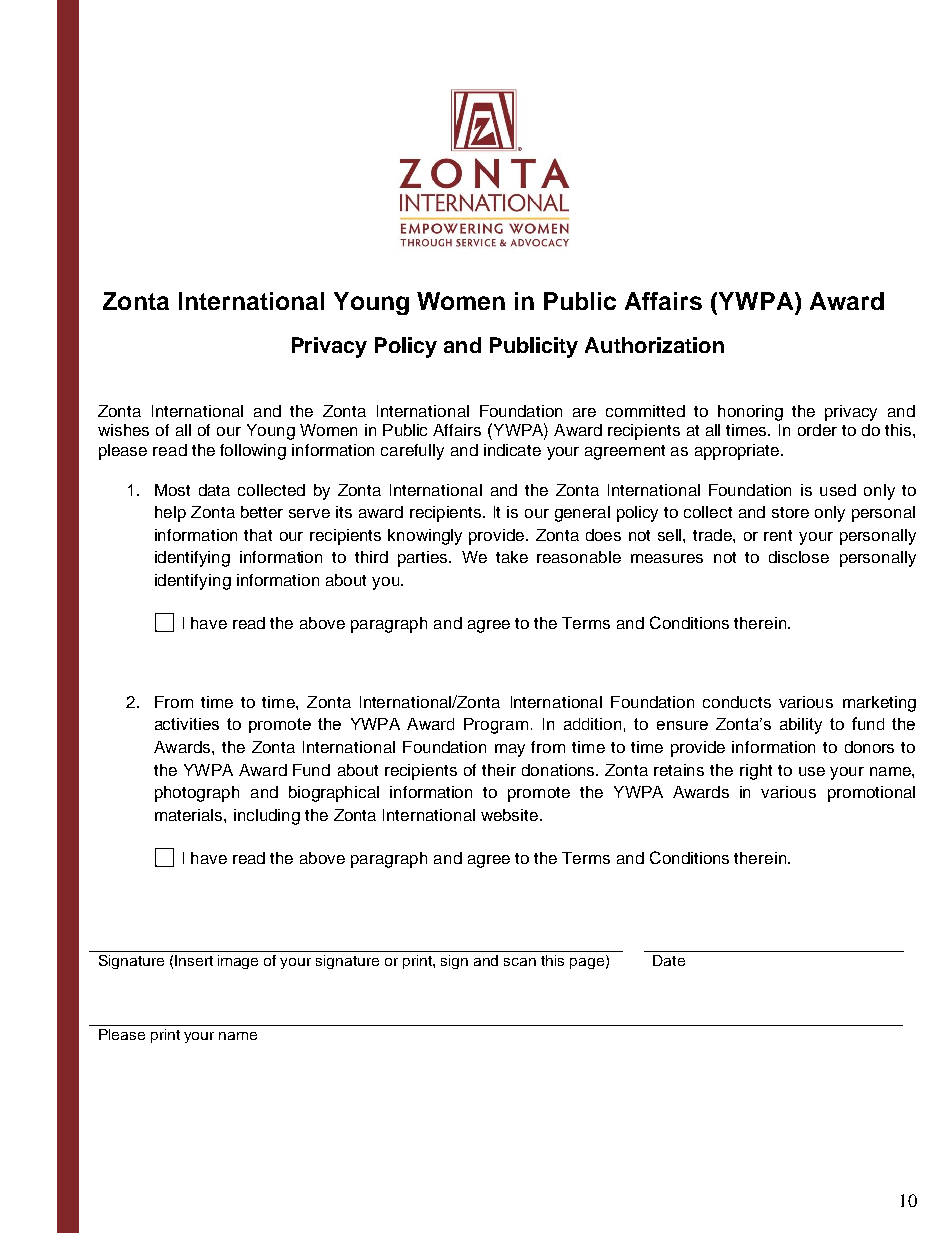 This screenshot has height=1233, width=952. What do you see at coordinates (654, 345) in the screenshot?
I see `Authorization` at bounding box center [654, 345].
